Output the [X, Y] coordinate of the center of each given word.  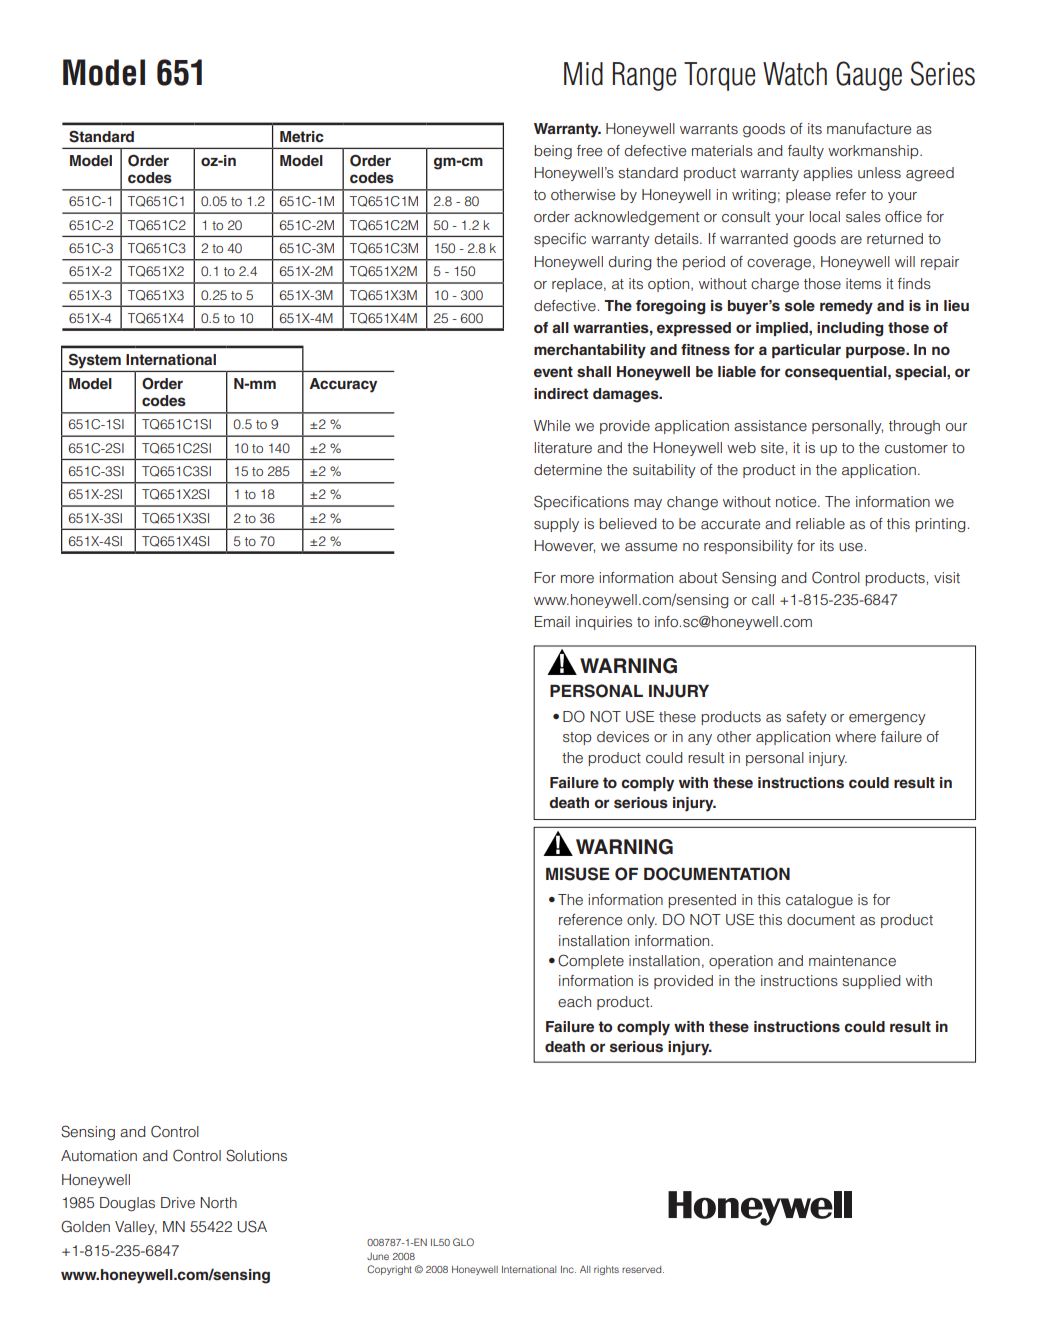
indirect [561, 393]
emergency [887, 720]
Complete [591, 961]
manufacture [869, 128]
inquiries [604, 623]
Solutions [256, 1155]
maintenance [852, 961]
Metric [302, 136]
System [95, 361]
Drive [178, 1203]
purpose [876, 352]
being [553, 152]
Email [552, 621]
